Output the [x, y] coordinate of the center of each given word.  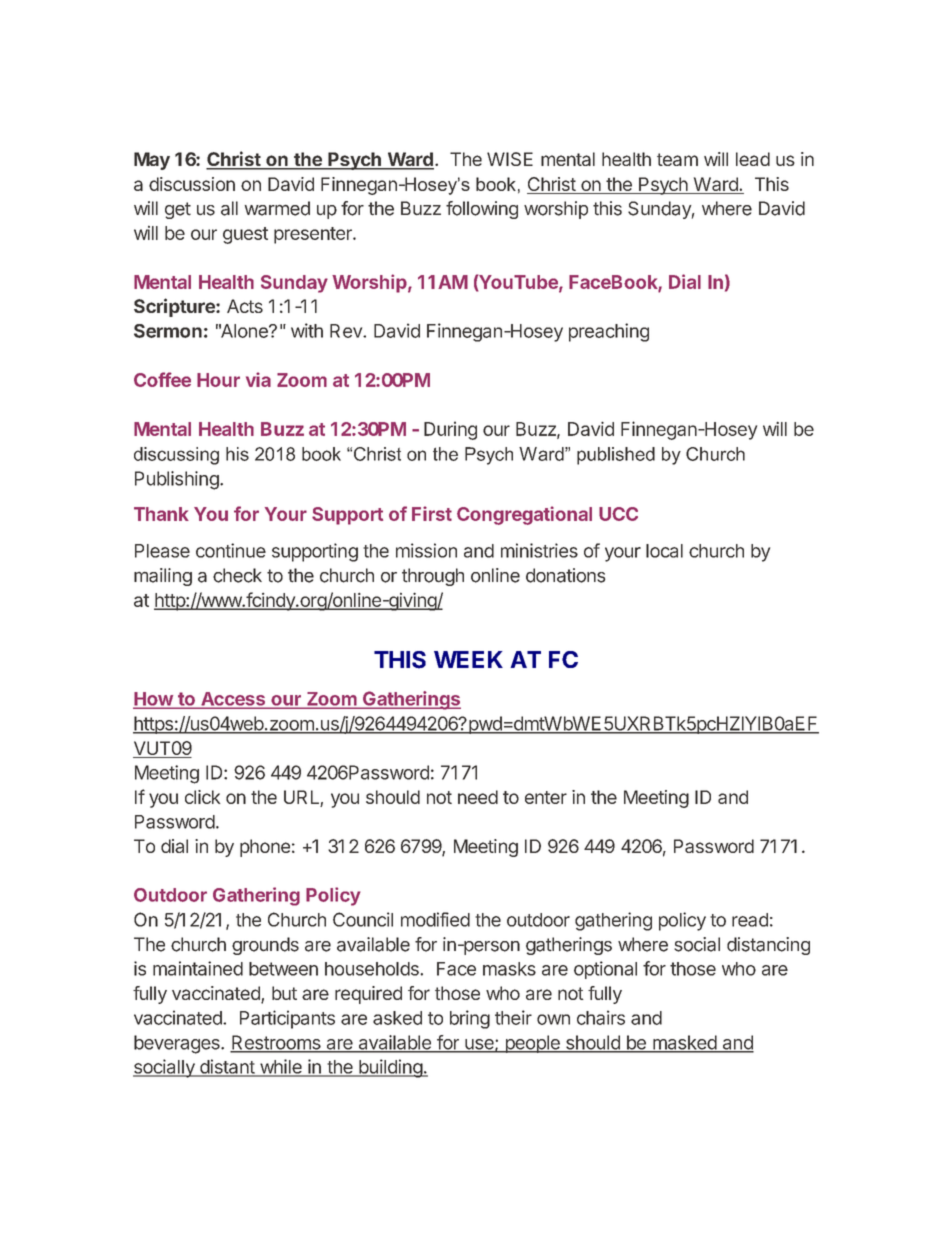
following [482, 210]
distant [227, 1067]
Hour [218, 380]
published [616, 456]
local [664, 551]
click [202, 797]
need [478, 797]
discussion [192, 184]
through [433, 577]
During [450, 430]
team [677, 159]
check [237, 575]
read [750, 920]
